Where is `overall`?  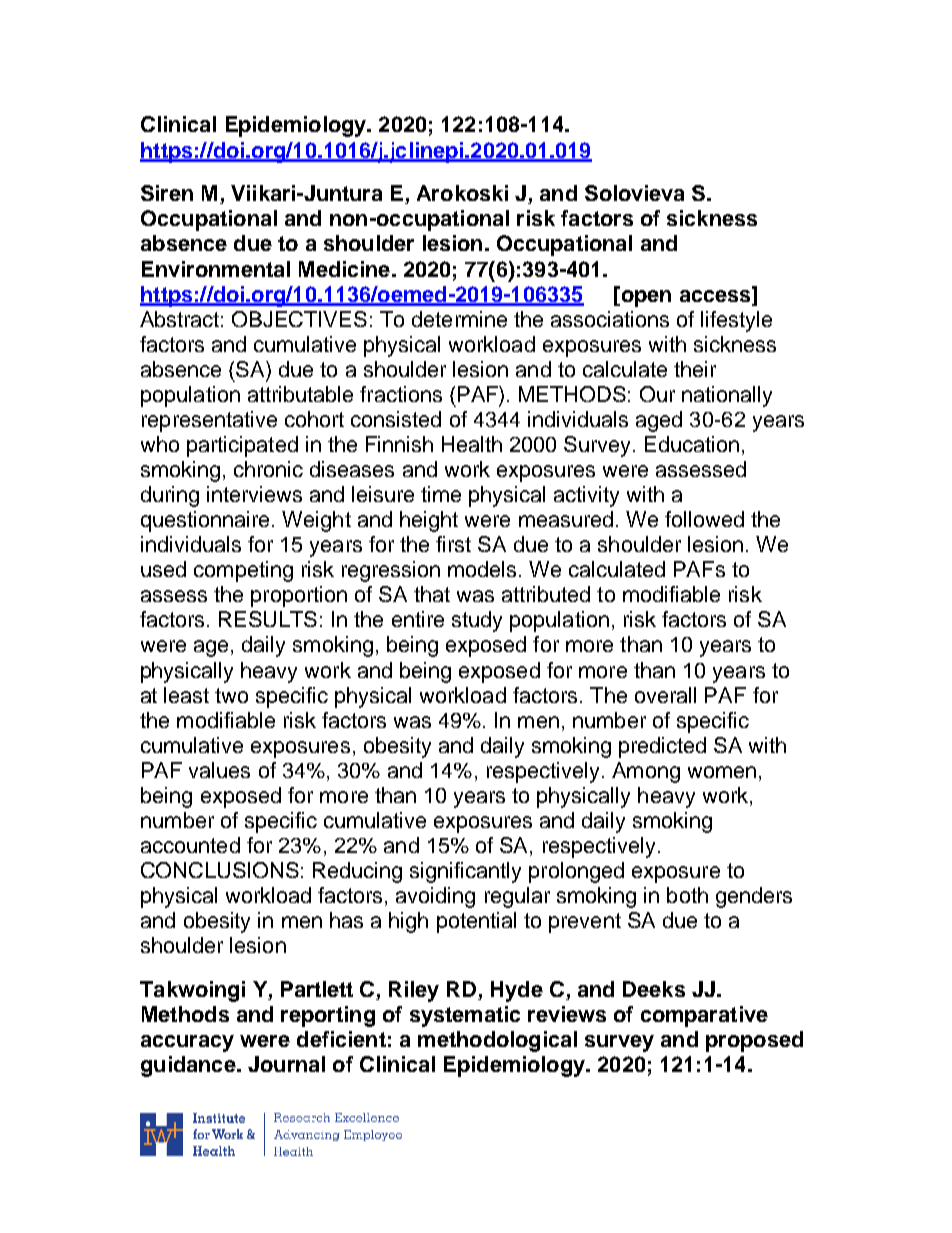 overall is located at coordinates (665, 695).
